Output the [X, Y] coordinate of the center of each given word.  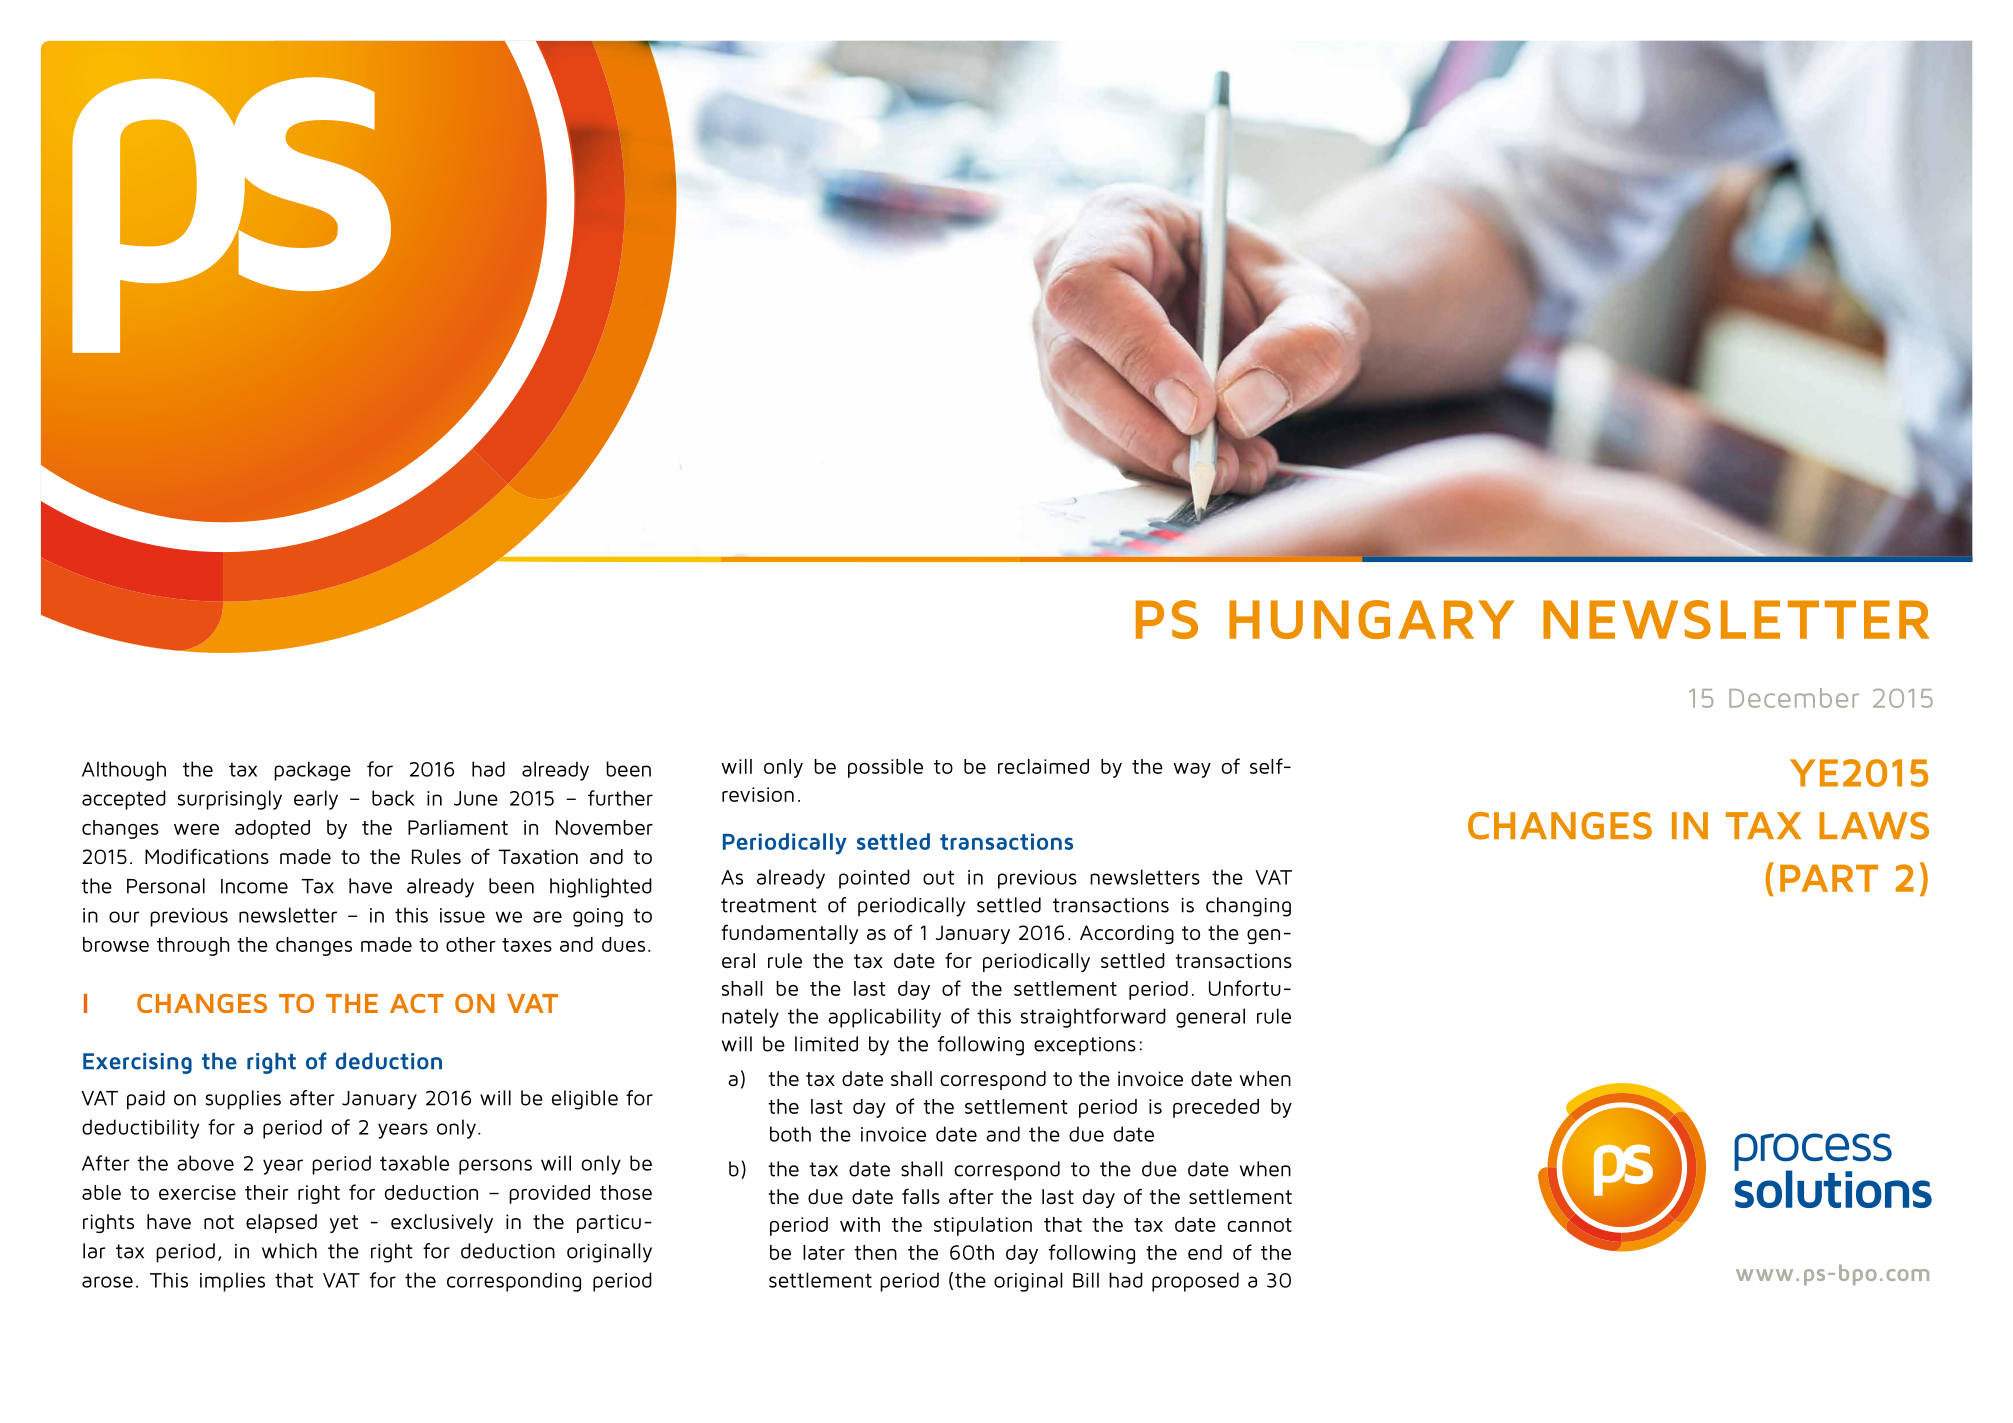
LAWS [1874, 826]
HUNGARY [1371, 619]
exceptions [1085, 1046]
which [289, 1251]
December [1794, 698]
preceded [1216, 1108]
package [312, 771]
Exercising [137, 1063]
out [938, 877]
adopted [272, 829]
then [875, 1252]
